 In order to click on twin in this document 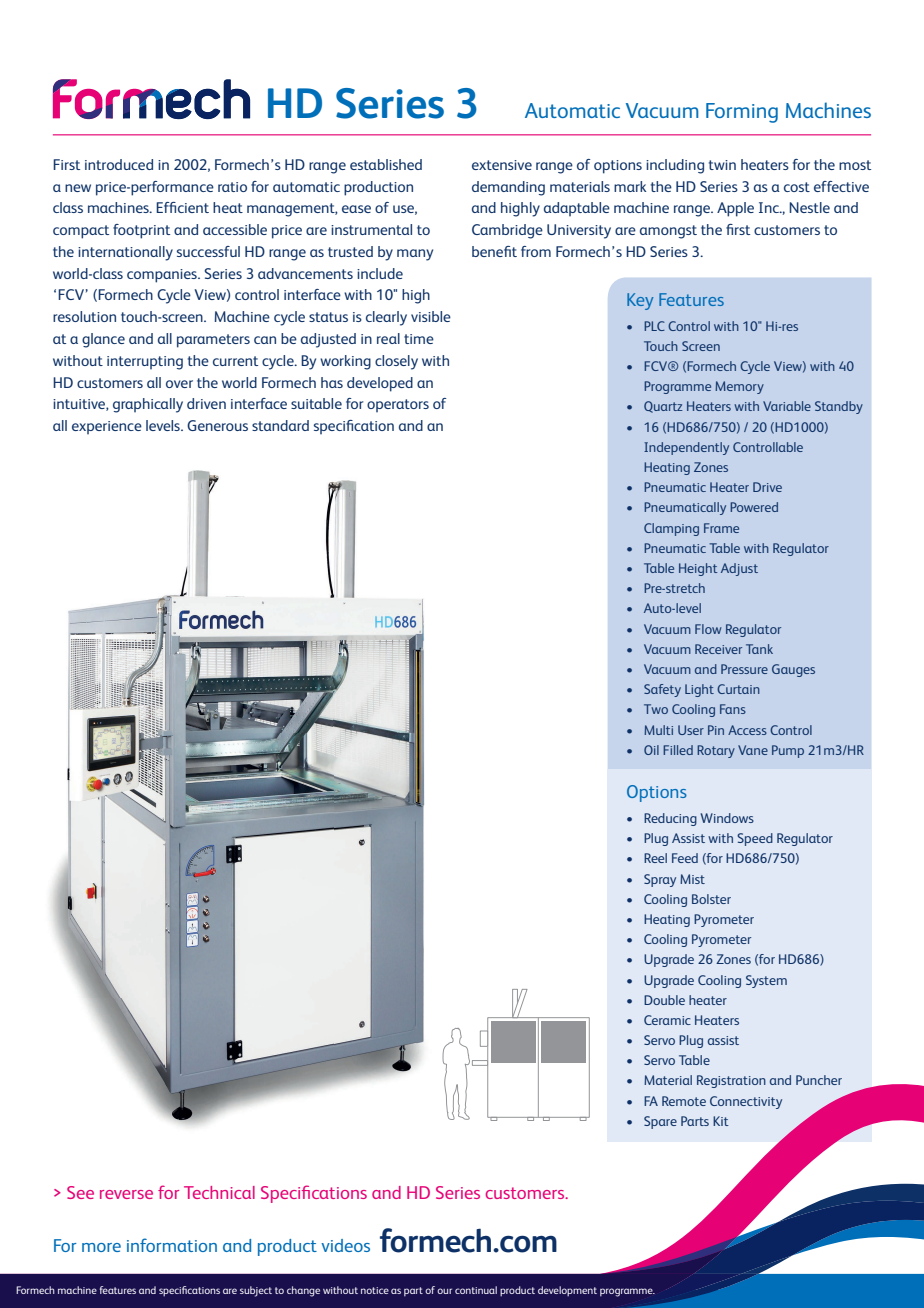, I will do `click(722, 165)`.
